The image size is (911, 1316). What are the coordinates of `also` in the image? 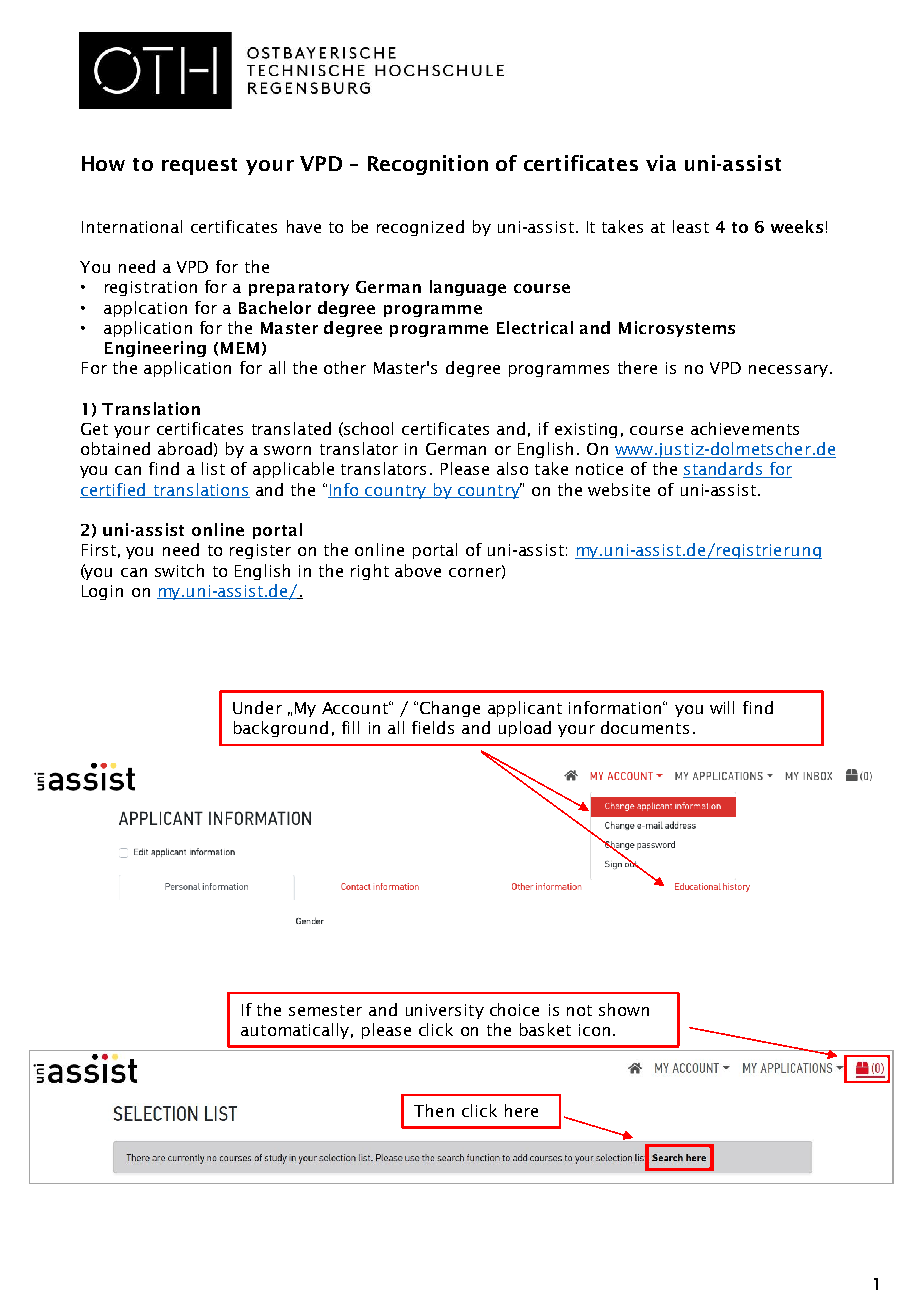 It's located at (512, 468).
